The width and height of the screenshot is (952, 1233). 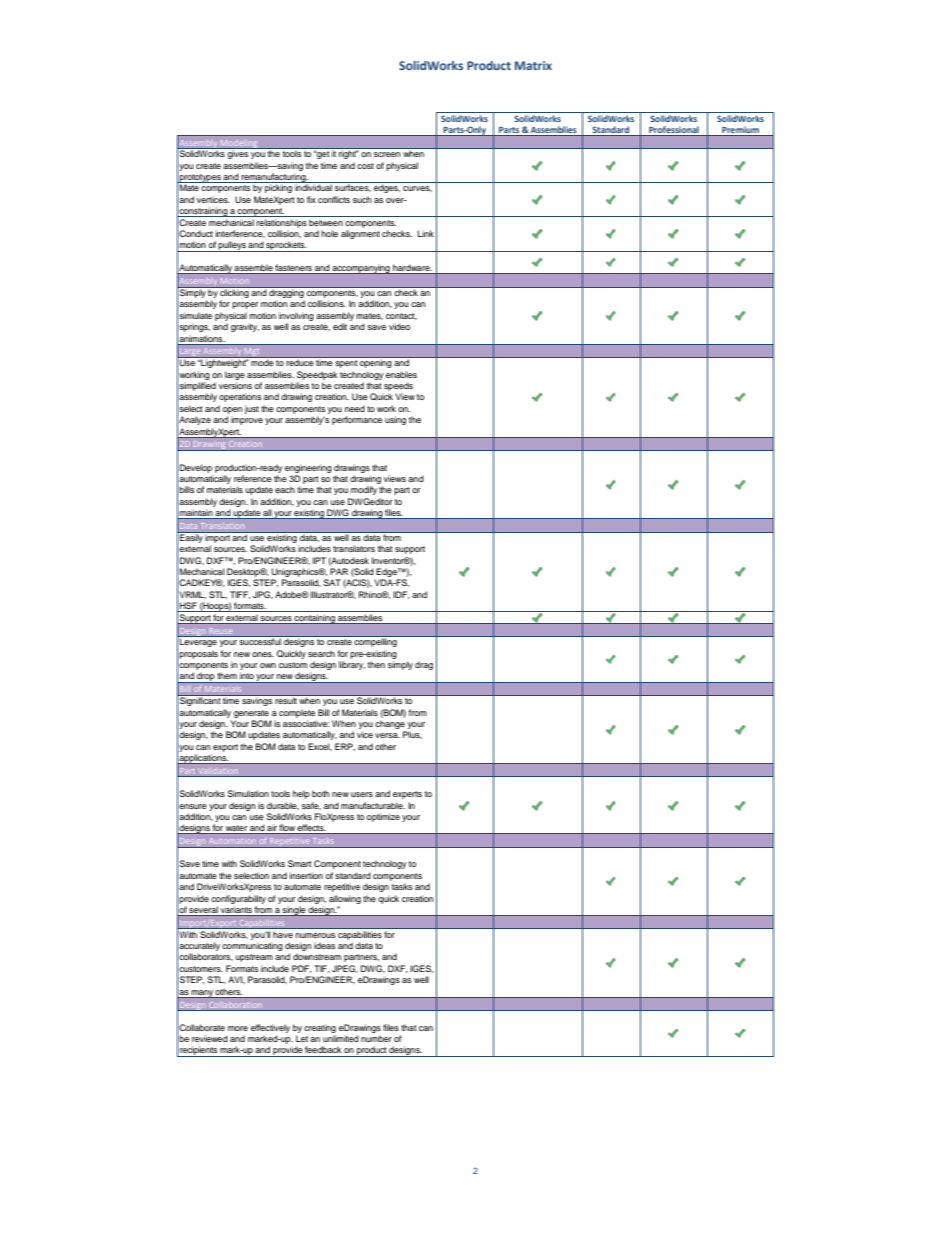 I want to click on vertices, so click(x=213, y=199).
